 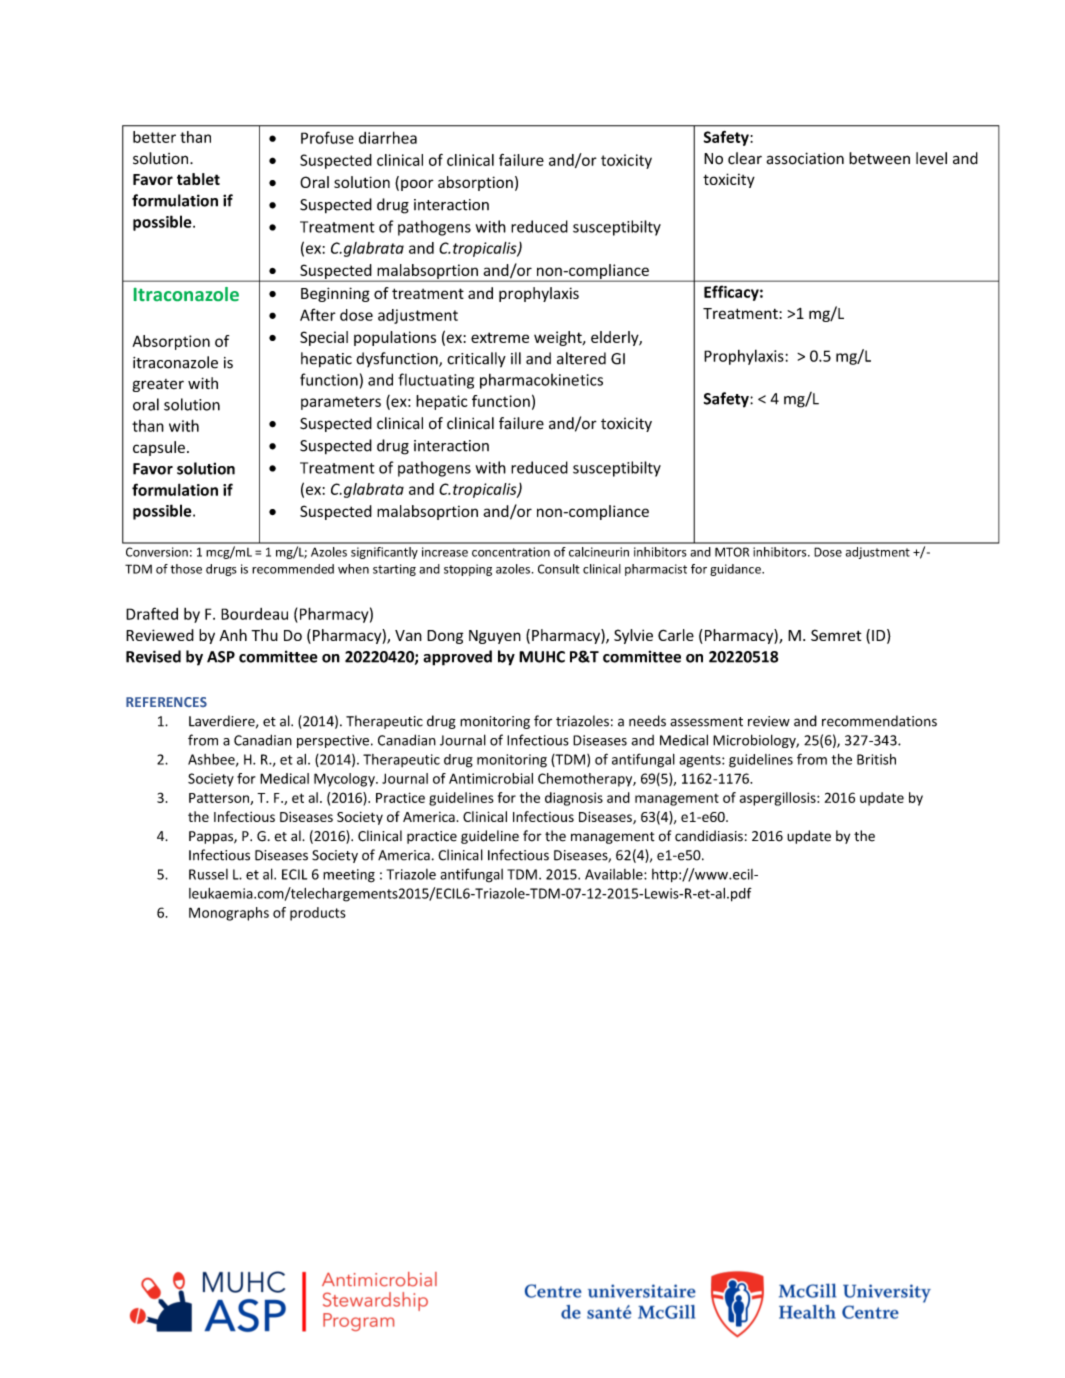 I want to click on Anh, so click(x=233, y=635).
